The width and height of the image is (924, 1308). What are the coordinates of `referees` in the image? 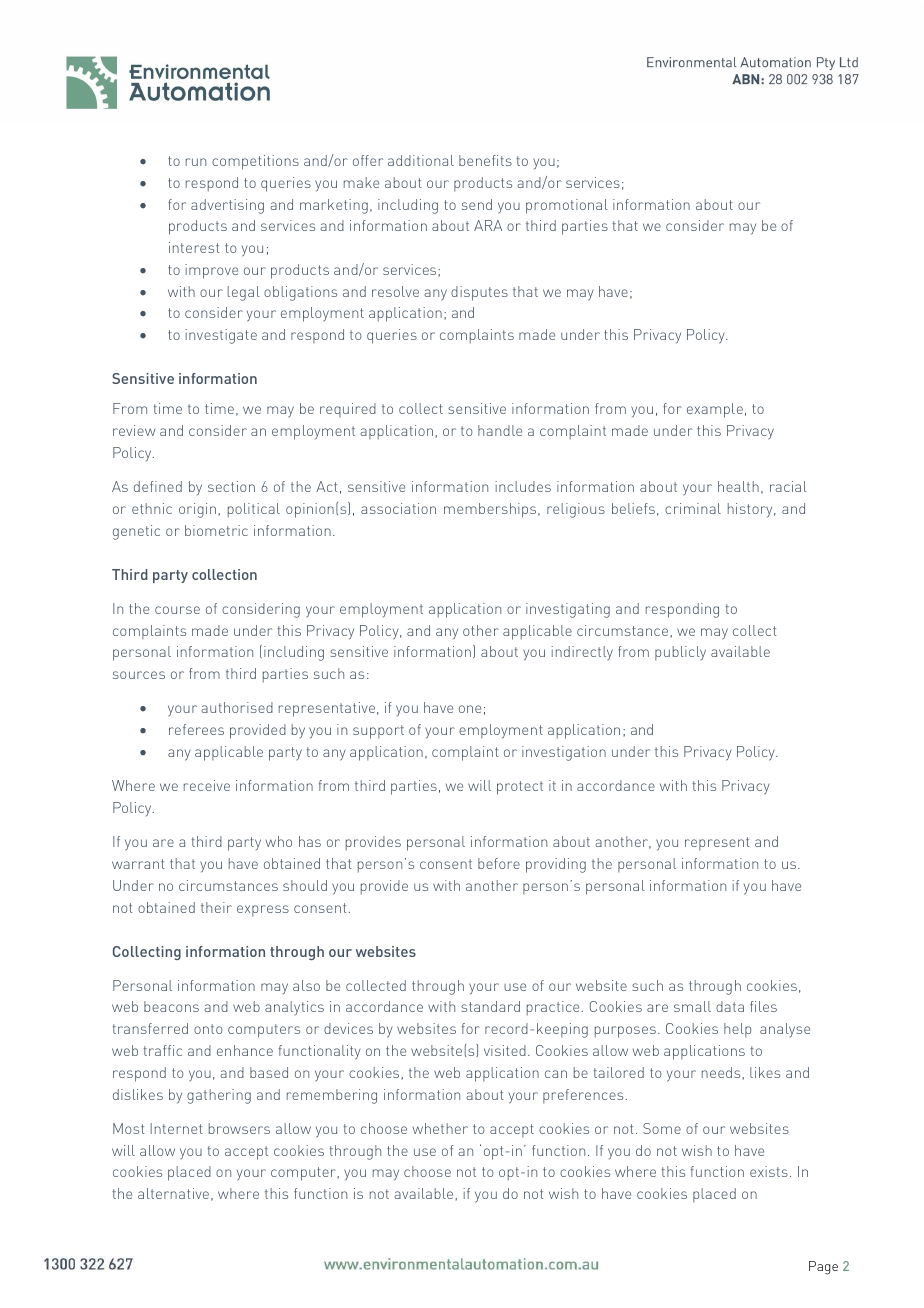 It's located at (196, 729).
